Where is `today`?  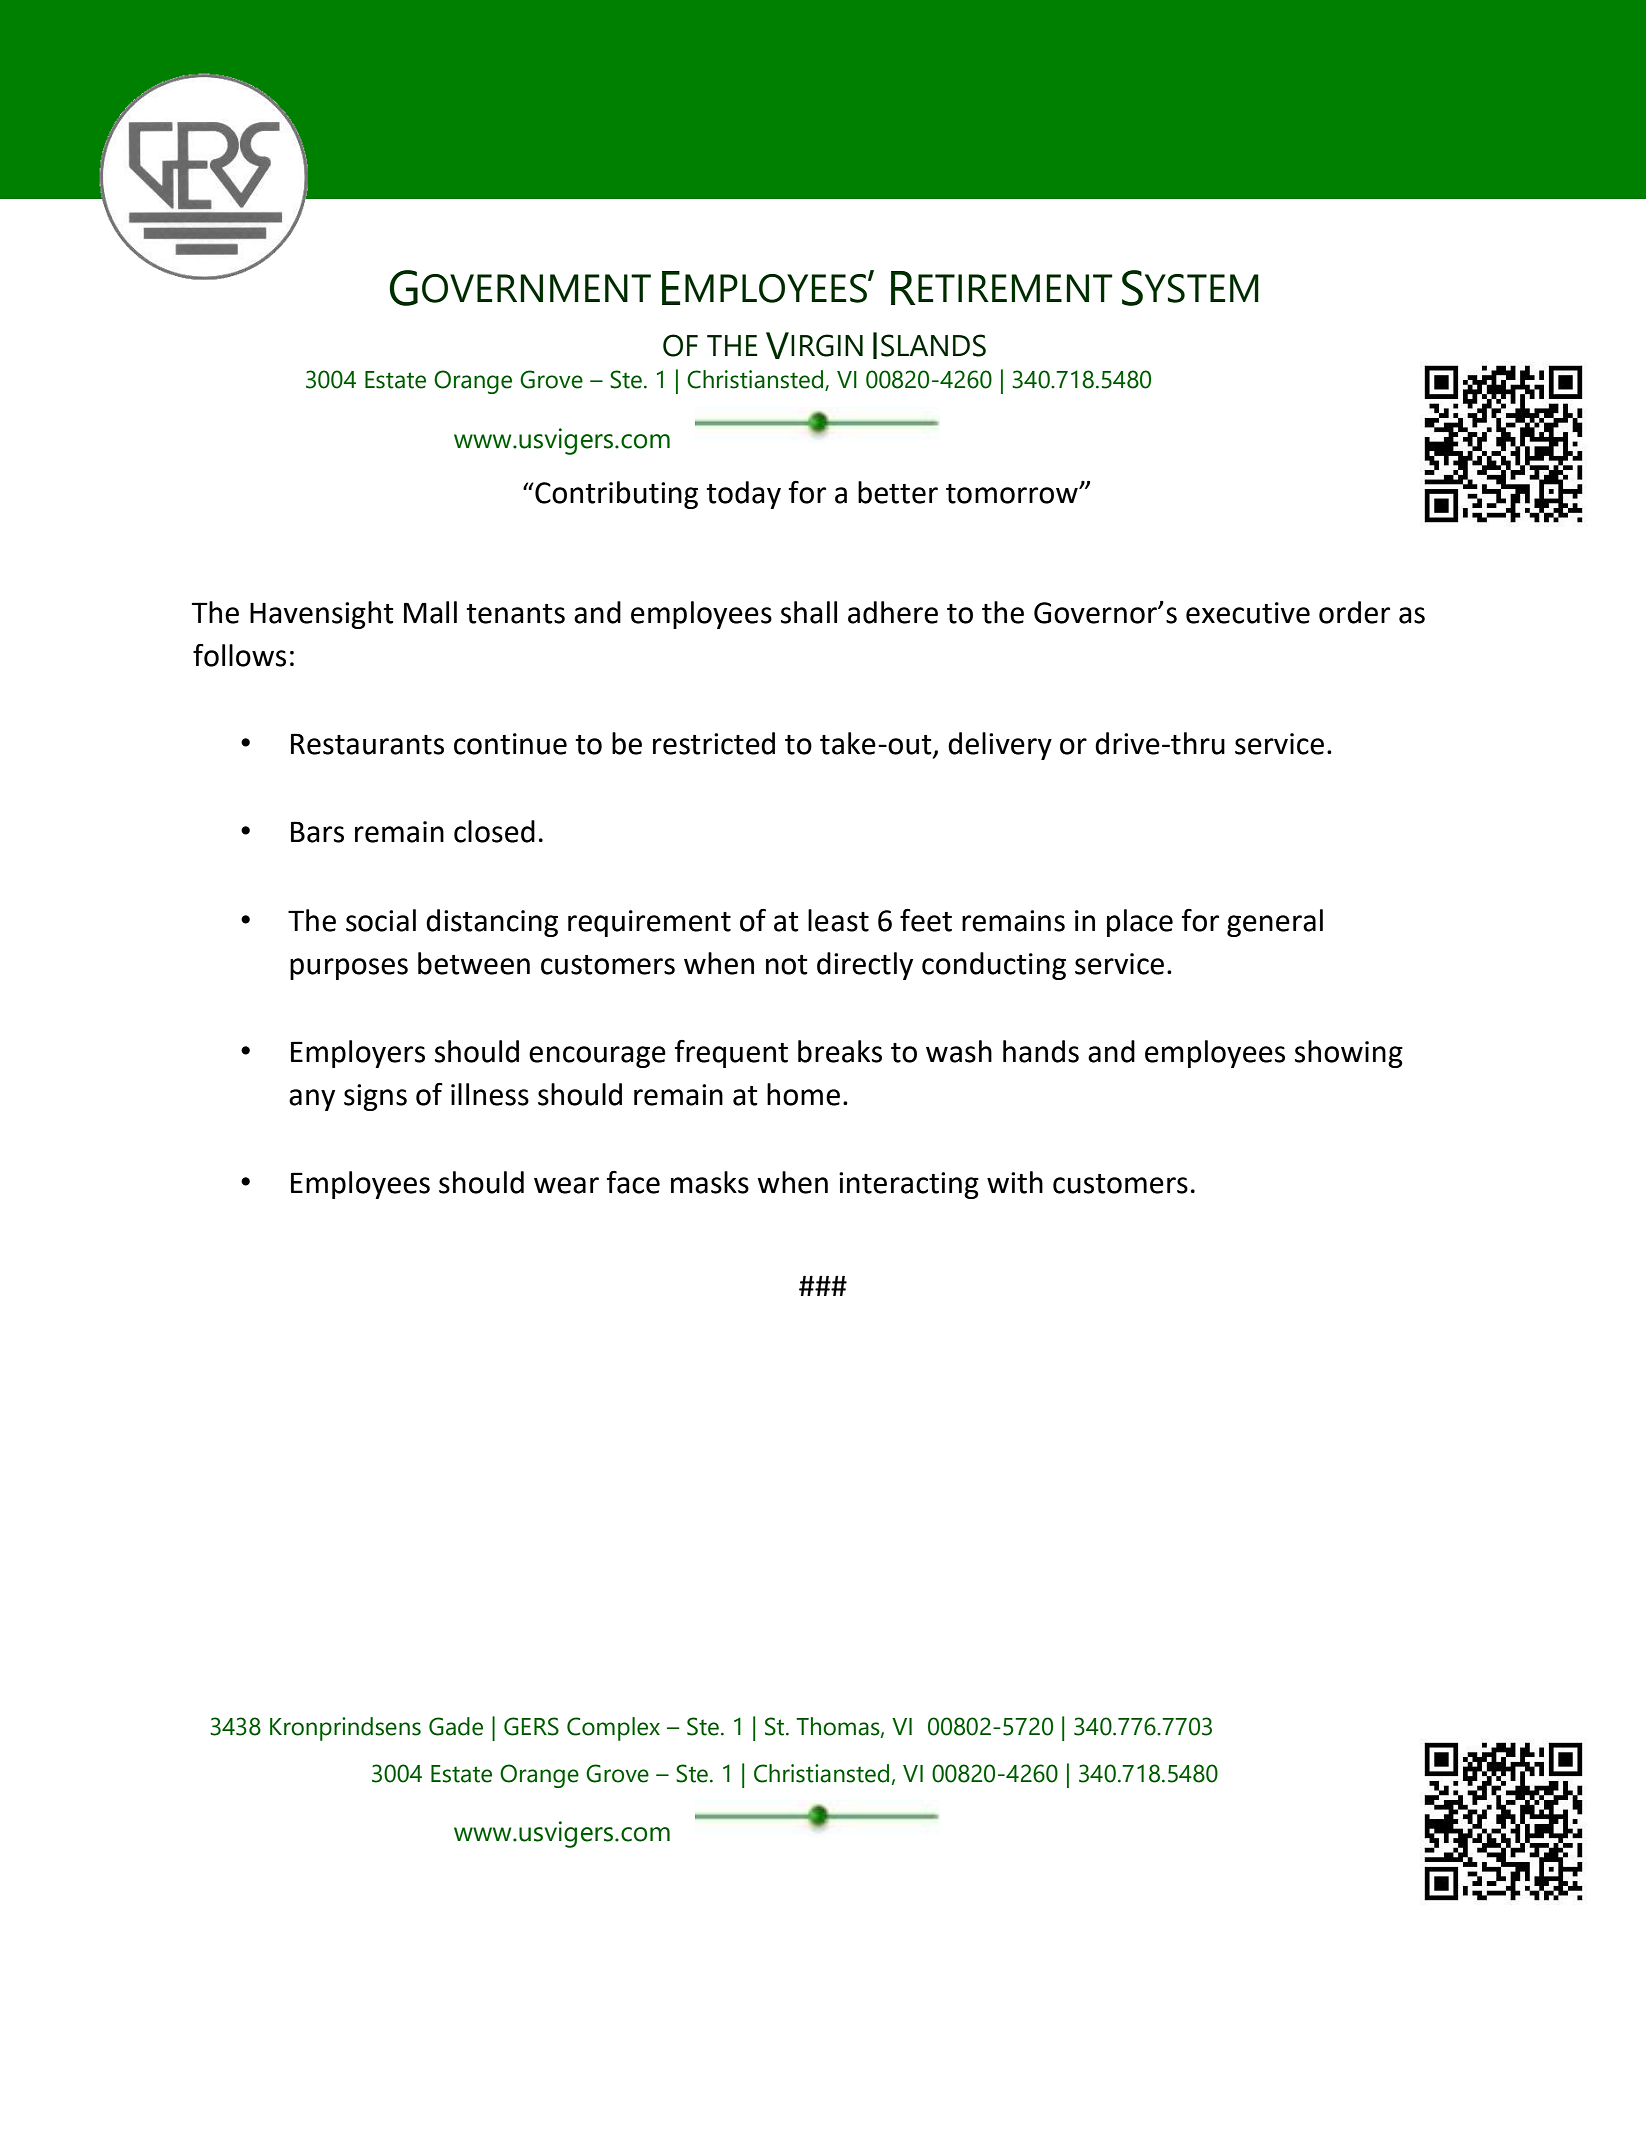 today is located at coordinates (743, 495).
